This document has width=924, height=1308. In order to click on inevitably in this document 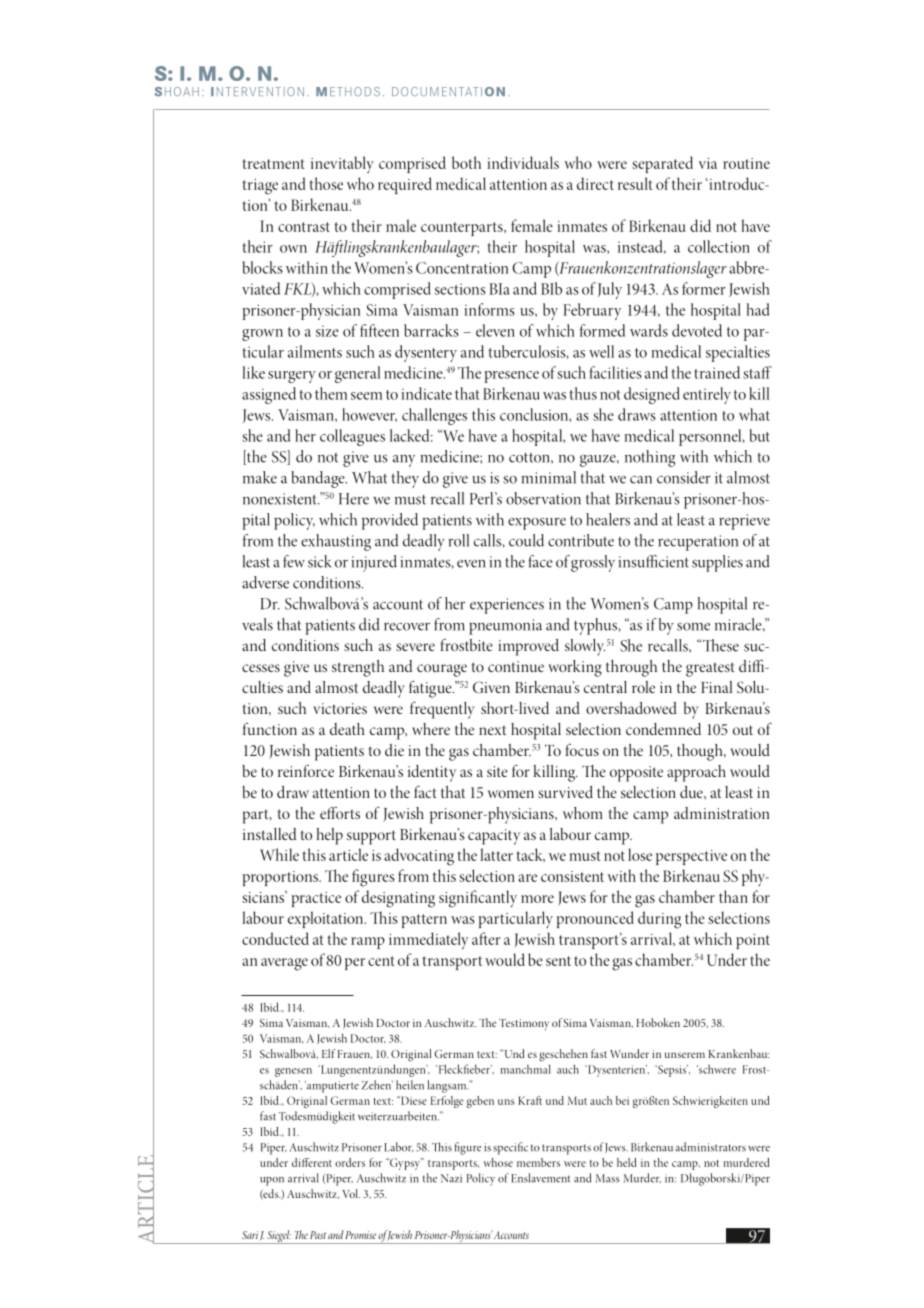, I will do `click(342, 164)`.
